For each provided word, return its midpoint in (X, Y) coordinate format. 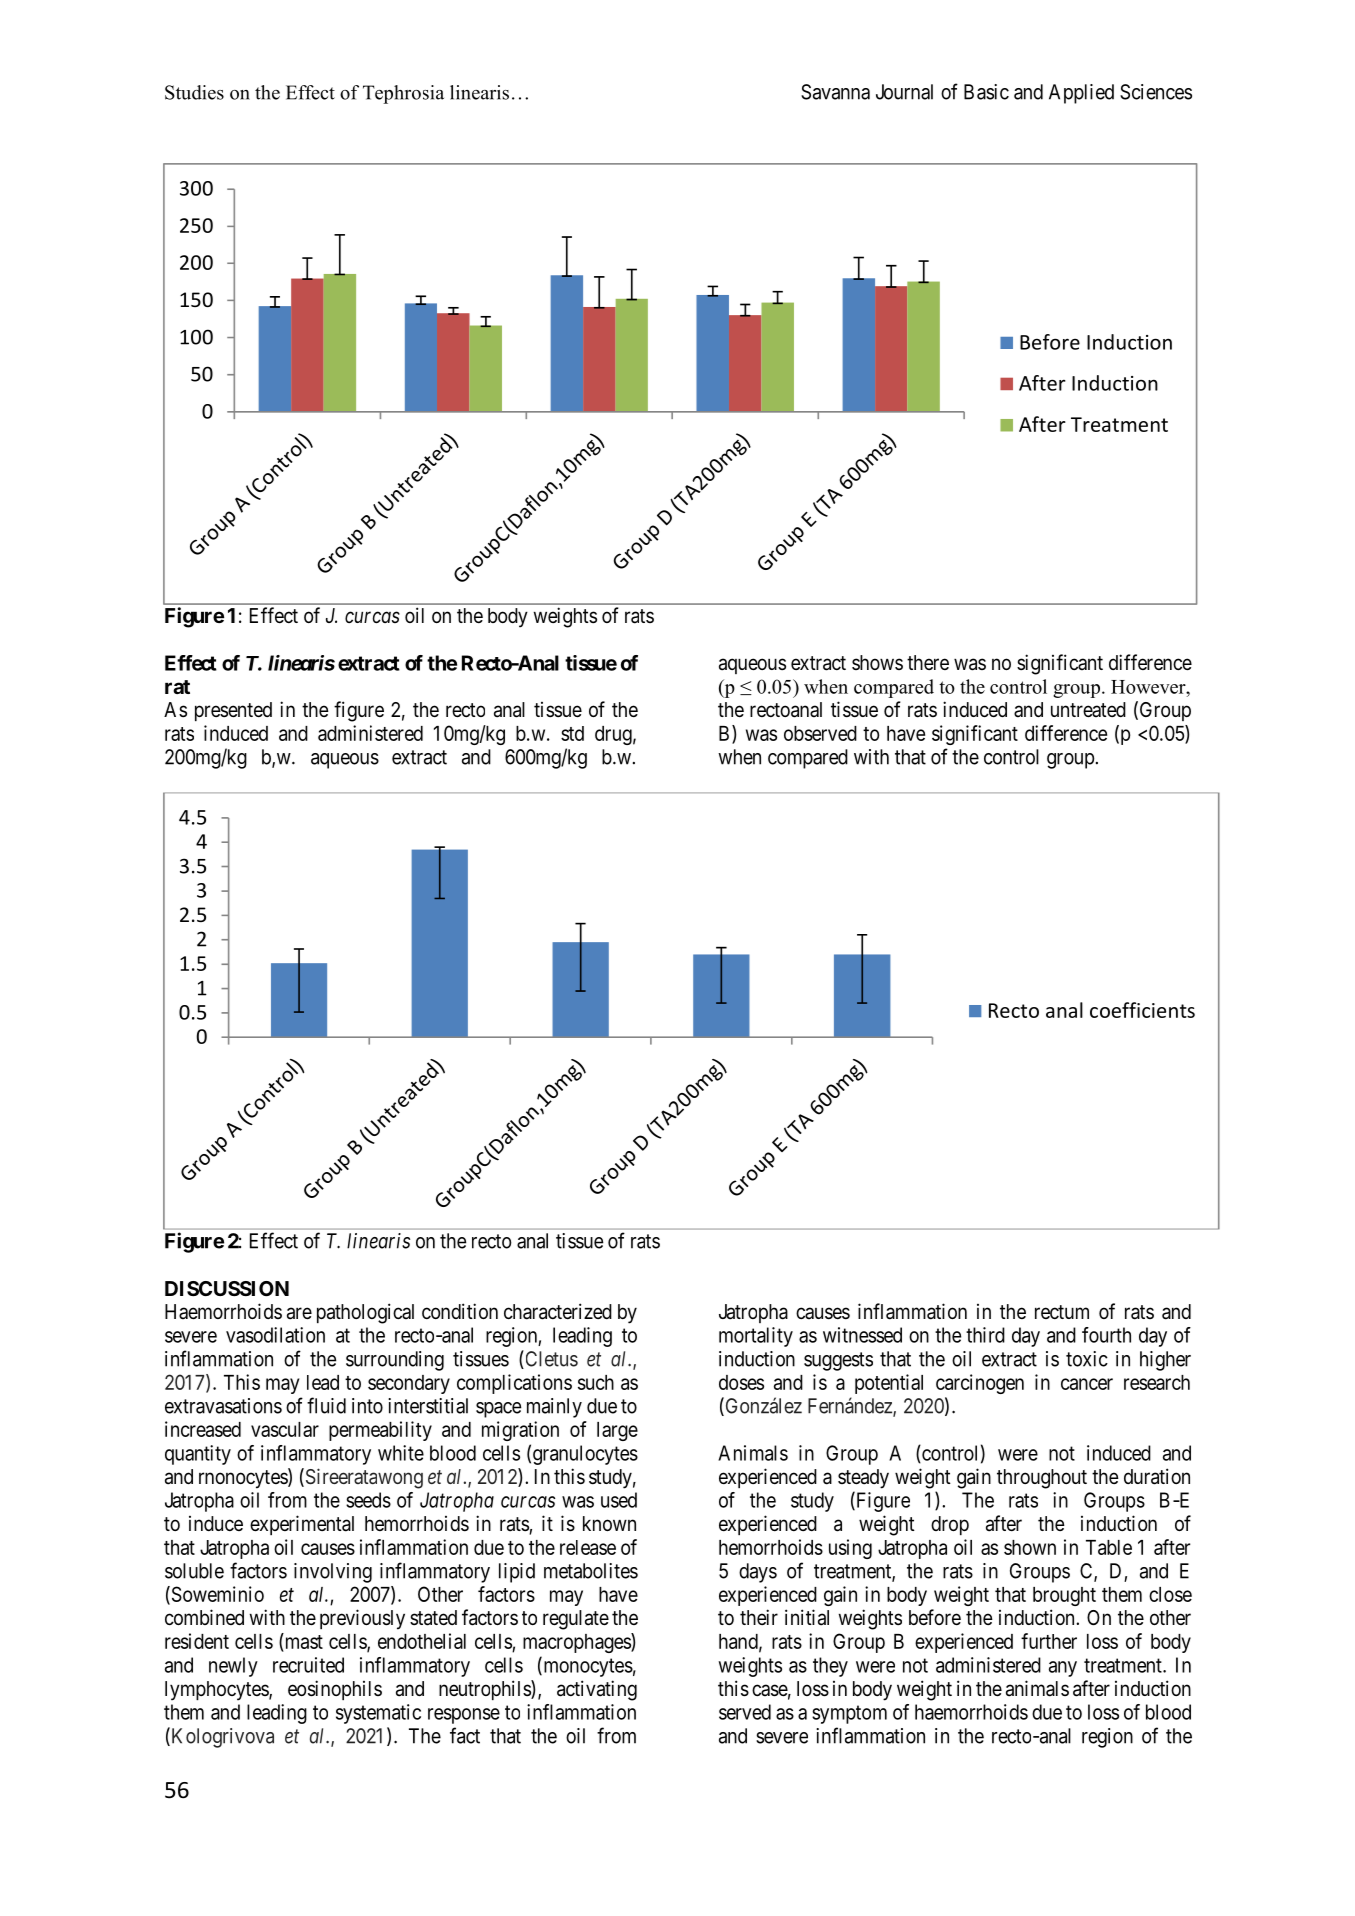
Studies (194, 92)
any (1063, 1669)
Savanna (835, 92)
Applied (1081, 94)
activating (597, 1690)
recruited (308, 1665)
